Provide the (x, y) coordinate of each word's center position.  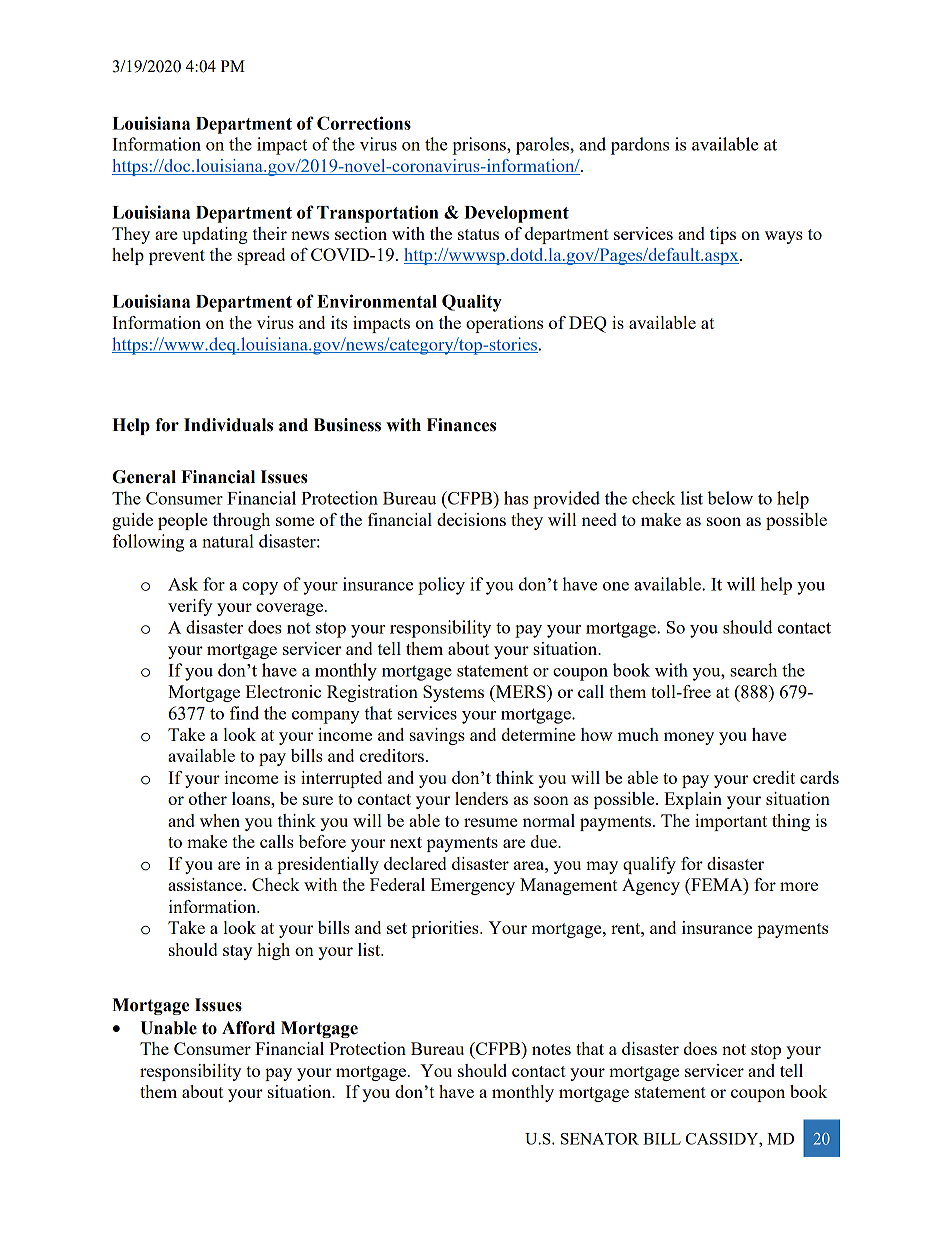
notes (551, 1049)
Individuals (228, 425)
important (731, 822)
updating (215, 235)
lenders (481, 798)
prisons (480, 146)
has (516, 498)
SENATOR (600, 1139)
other (207, 798)
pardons (640, 146)
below (730, 498)
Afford (248, 1028)
